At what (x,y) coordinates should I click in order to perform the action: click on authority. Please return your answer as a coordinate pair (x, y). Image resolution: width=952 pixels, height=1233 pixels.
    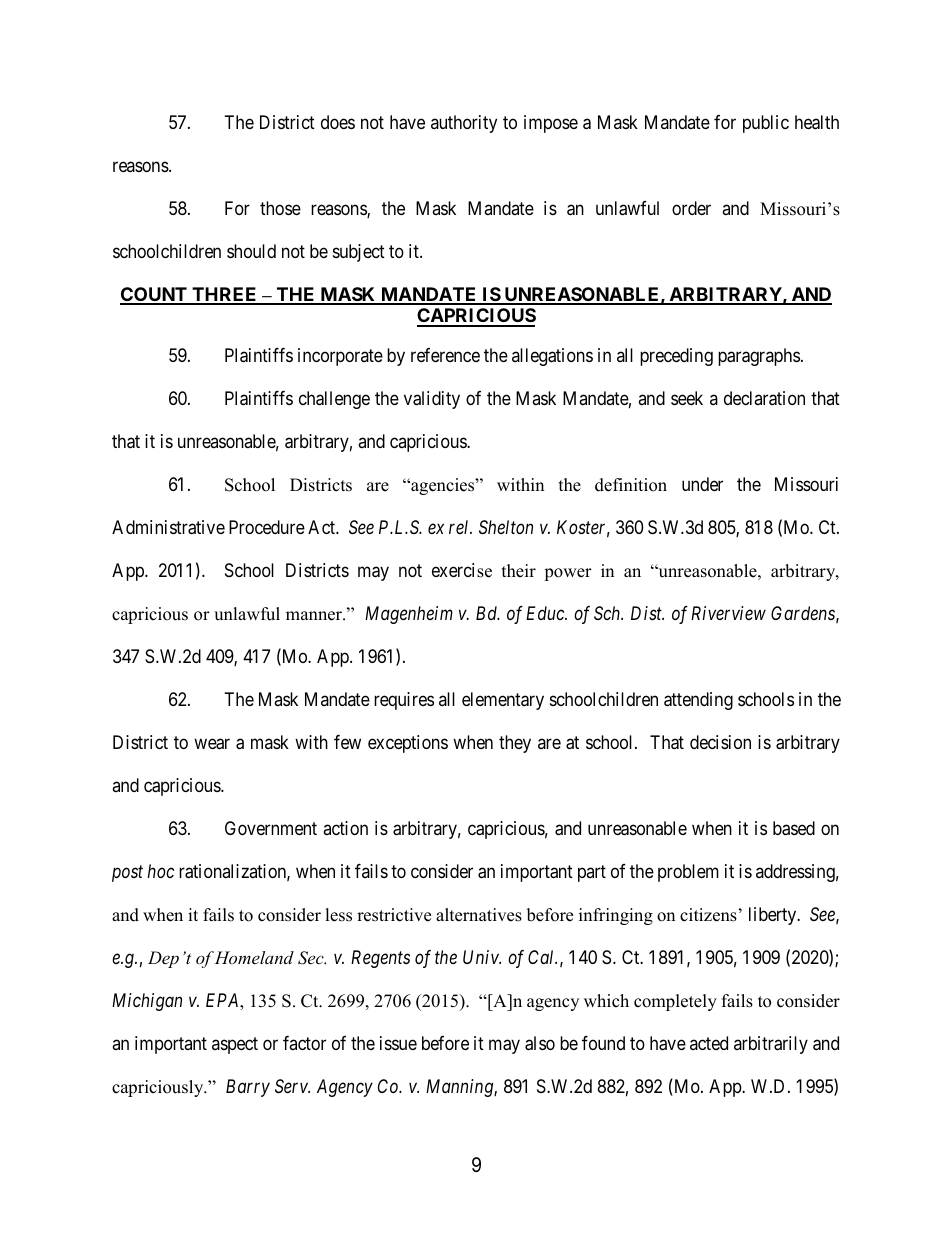
    Looking at the image, I should click on (464, 124).
